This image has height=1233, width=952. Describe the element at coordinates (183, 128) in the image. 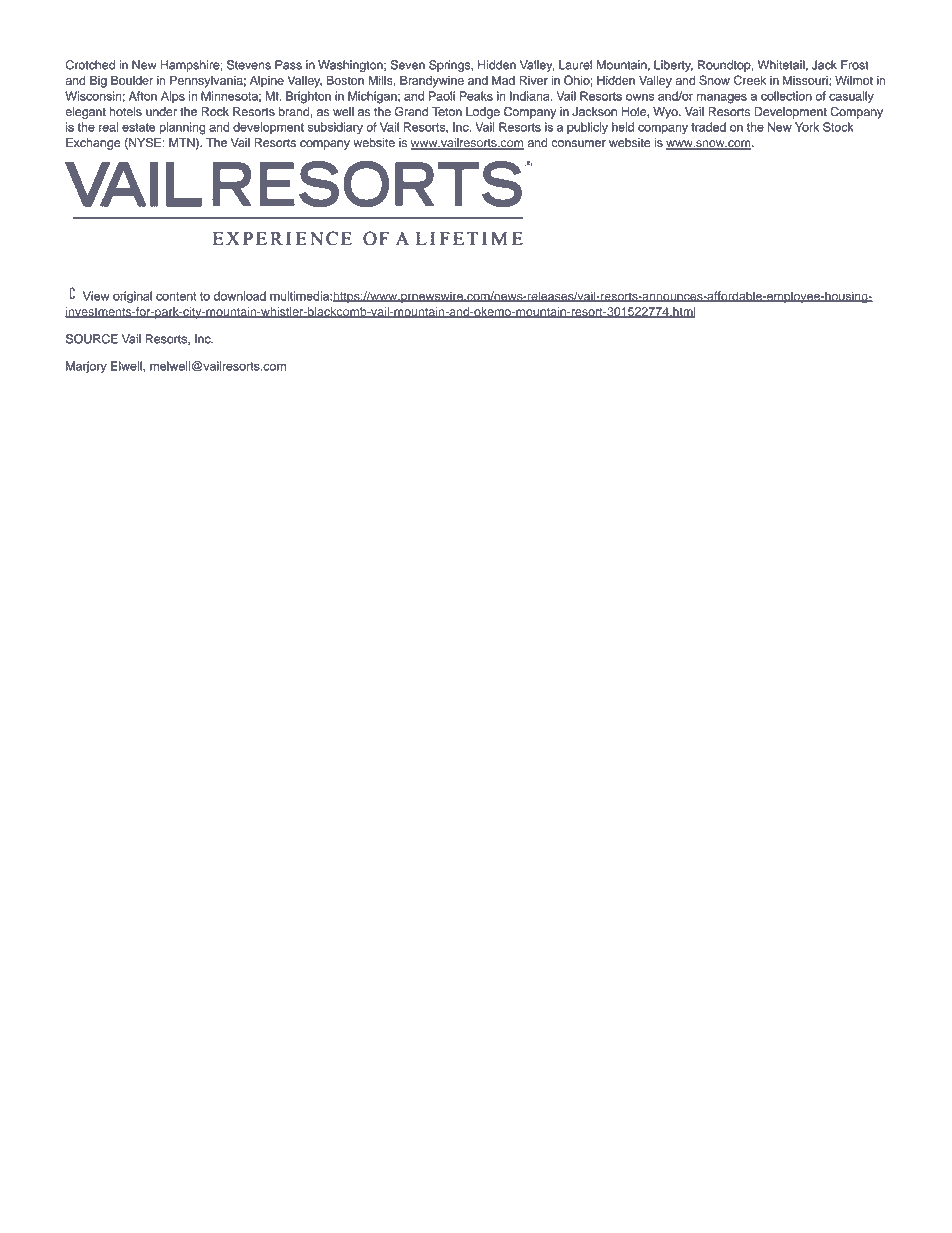

I see `planning` at that location.
